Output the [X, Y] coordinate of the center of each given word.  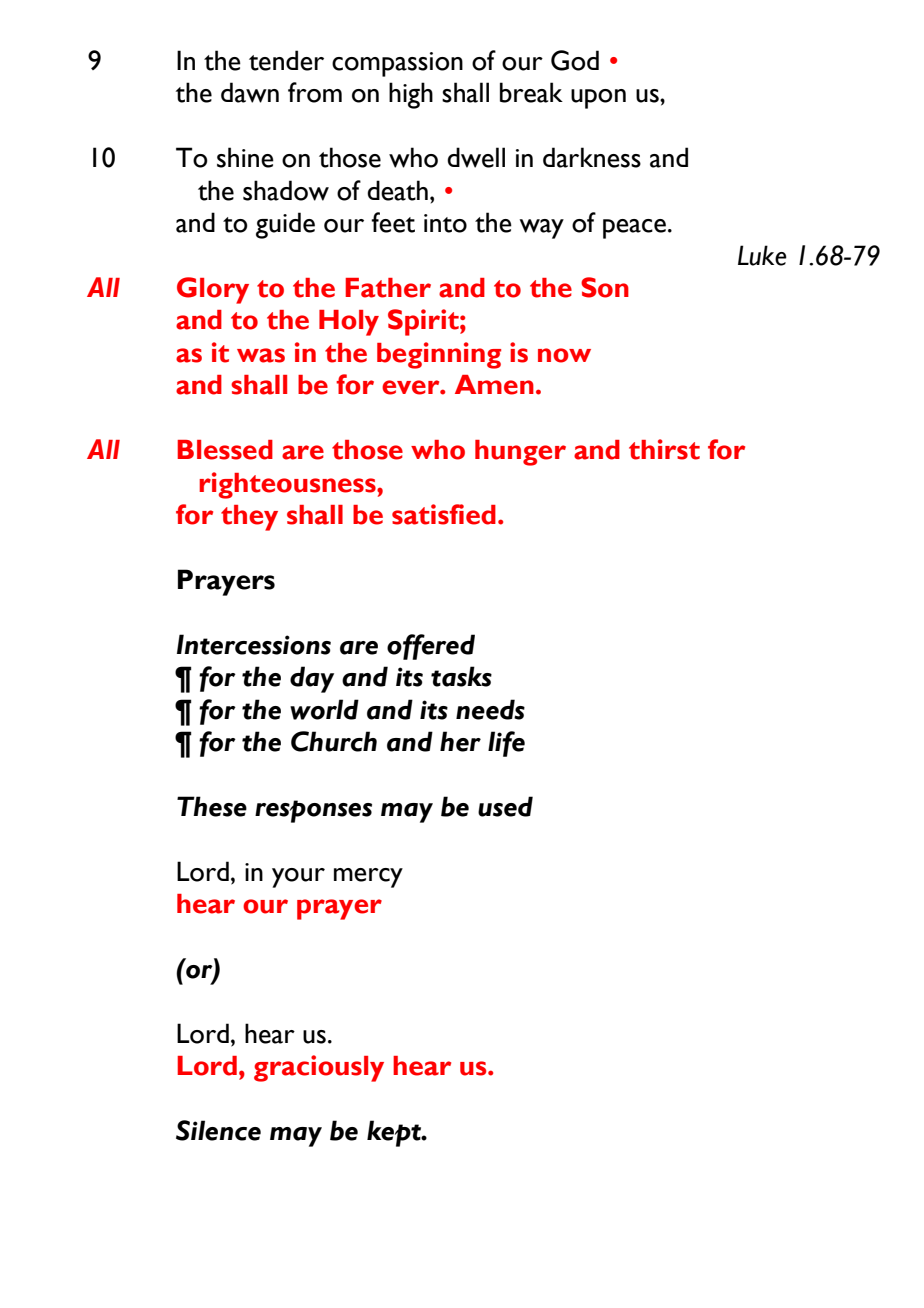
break [531, 92]
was [261, 355]
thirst [664, 449]
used [505, 806]
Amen [494, 385]
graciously [319, 1068]
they [249, 518]
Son [605, 287]
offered [431, 647]
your [298, 878]
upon [598, 99]
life [506, 744]
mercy [368, 878]
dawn [250, 92]
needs [490, 709]
